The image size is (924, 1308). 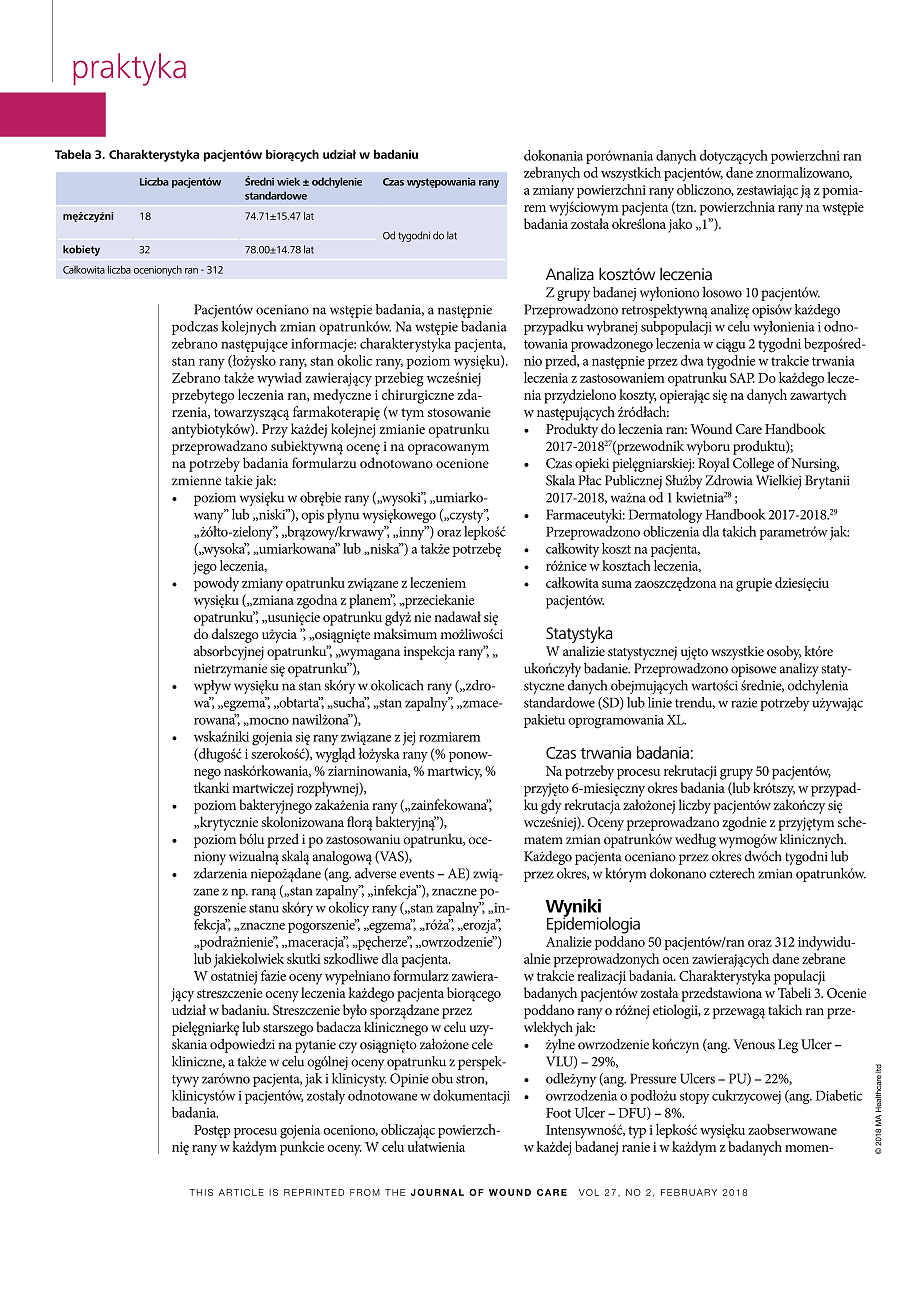 What do you see at coordinates (453, 687) in the page?
I see `number` at bounding box center [453, 687].
